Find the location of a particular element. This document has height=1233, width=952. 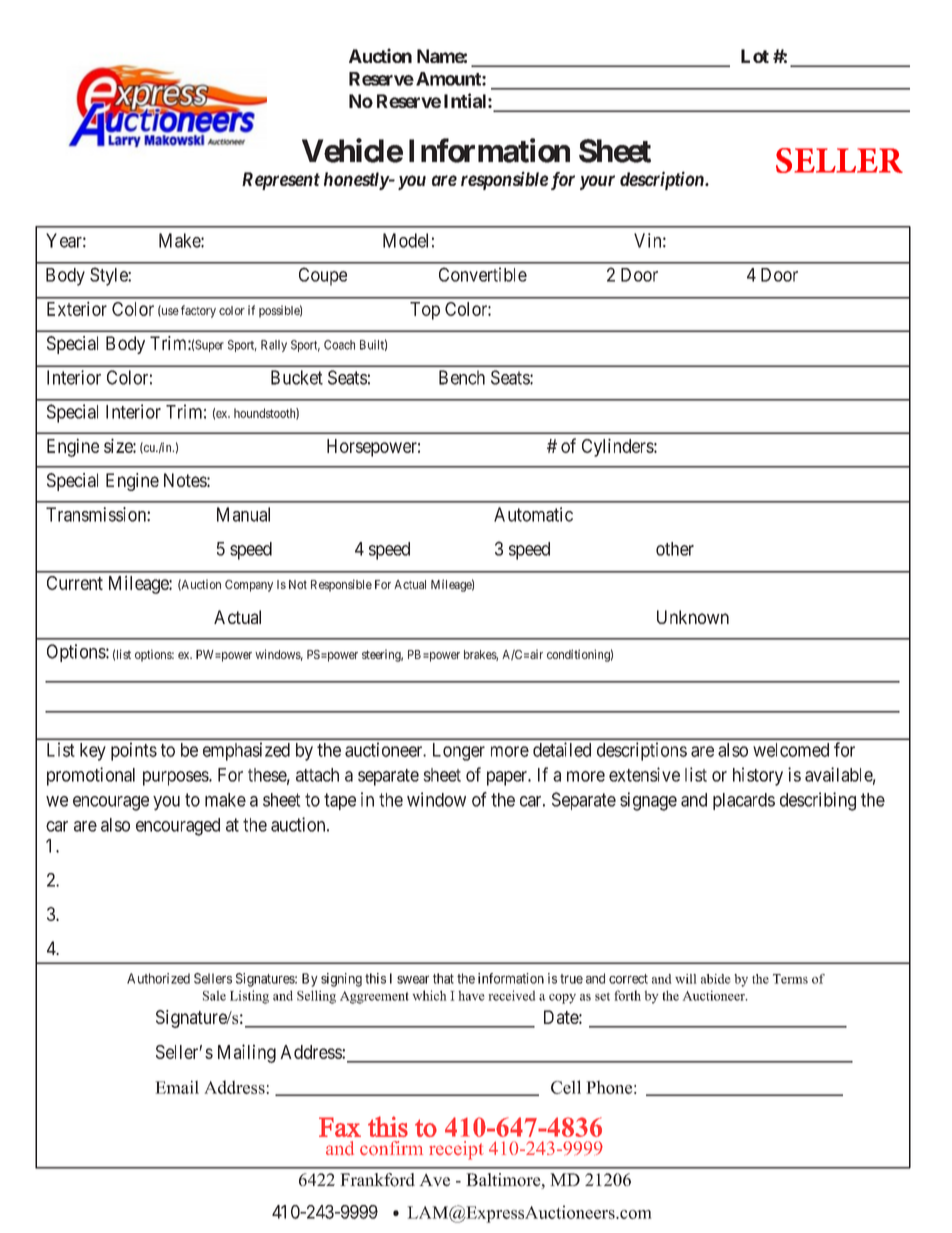

Email is located at coordinates (177, 1087).
